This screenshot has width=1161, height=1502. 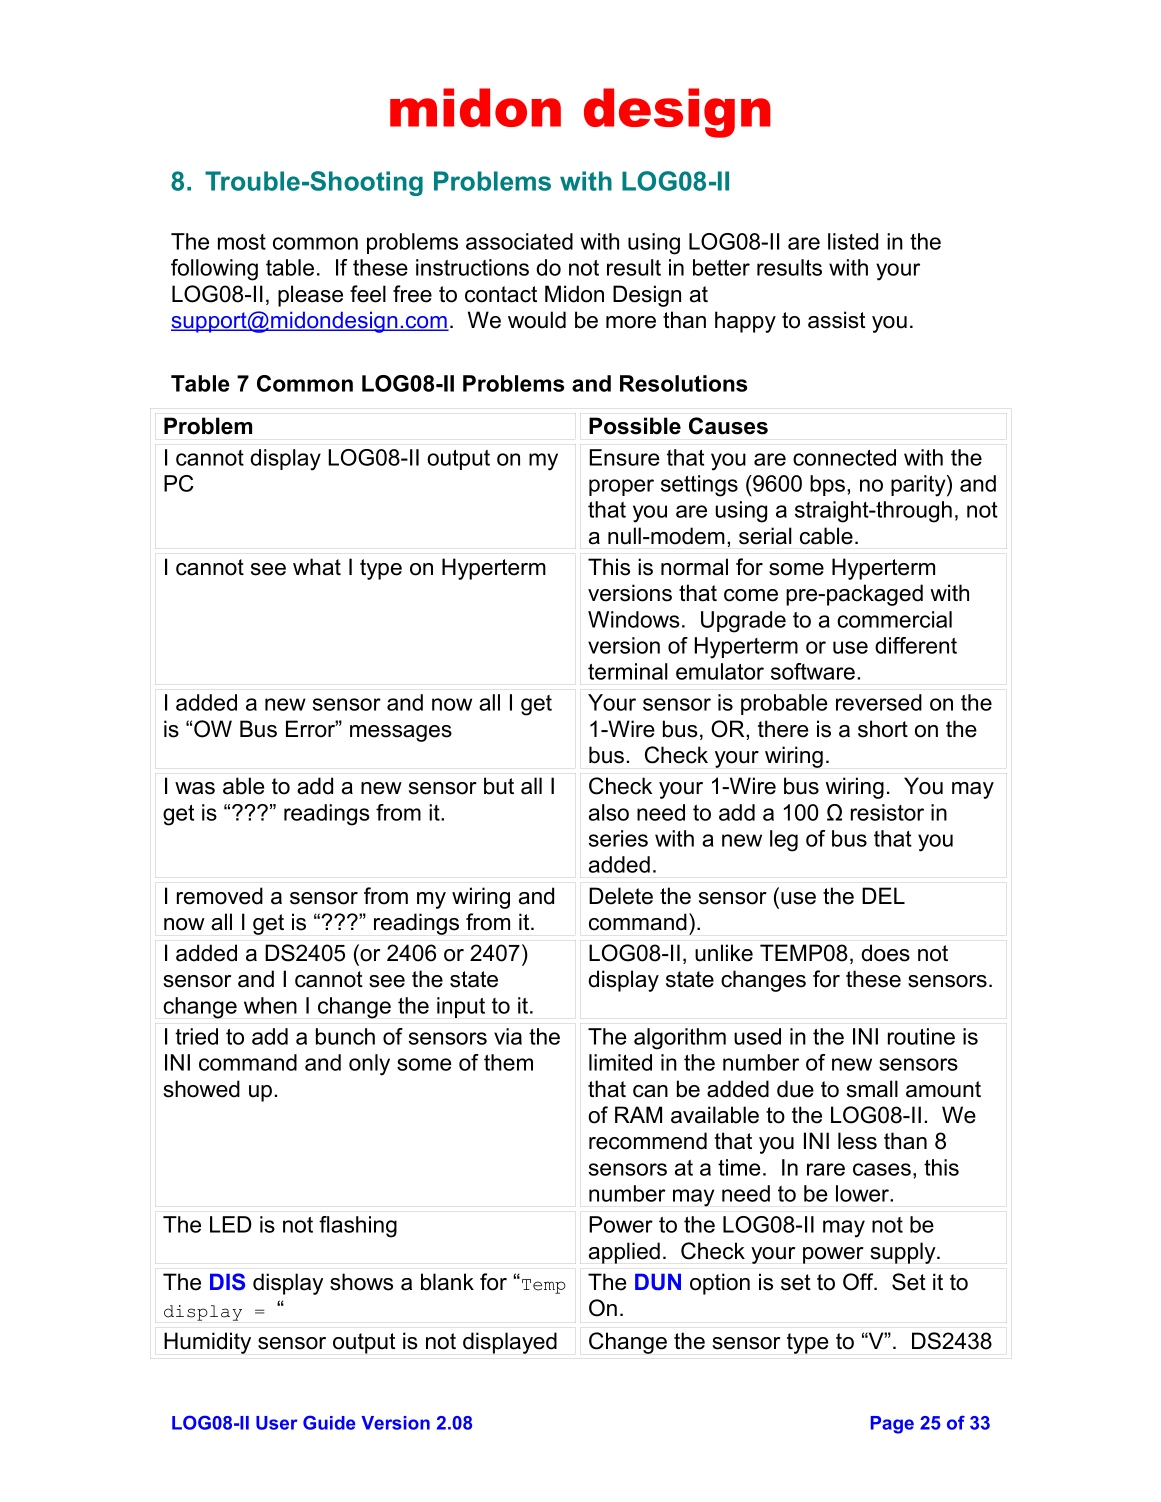 What do you see at coordinates (658, 1281) in the screenshot?
I see `DUN` at bounding box center [658, 1281].
